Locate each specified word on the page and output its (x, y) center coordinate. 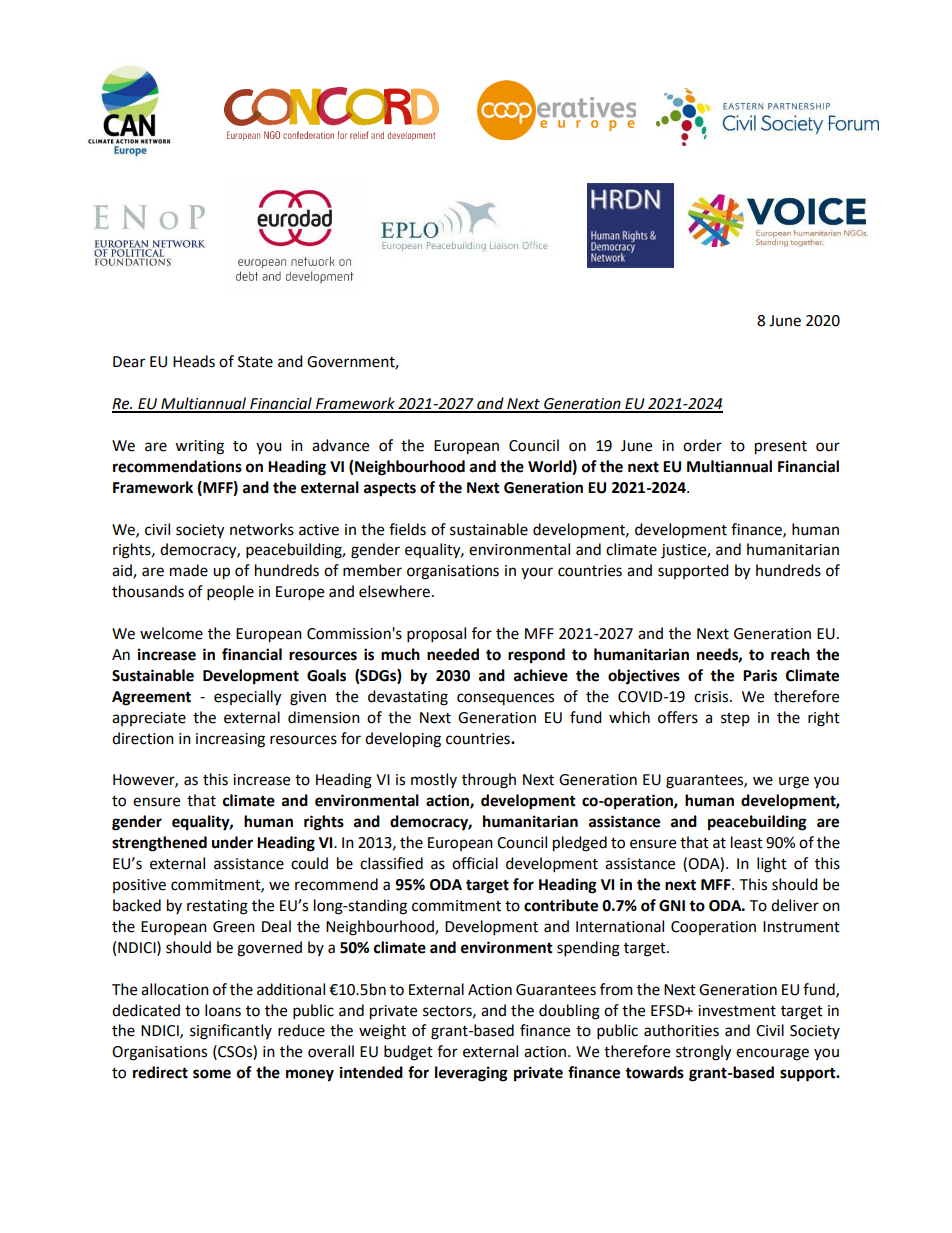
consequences (505, 699)
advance (340, 445)
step (735, 719)
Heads (194, 361)
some (212, 1074)
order (702, 445)
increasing (230, 740)
